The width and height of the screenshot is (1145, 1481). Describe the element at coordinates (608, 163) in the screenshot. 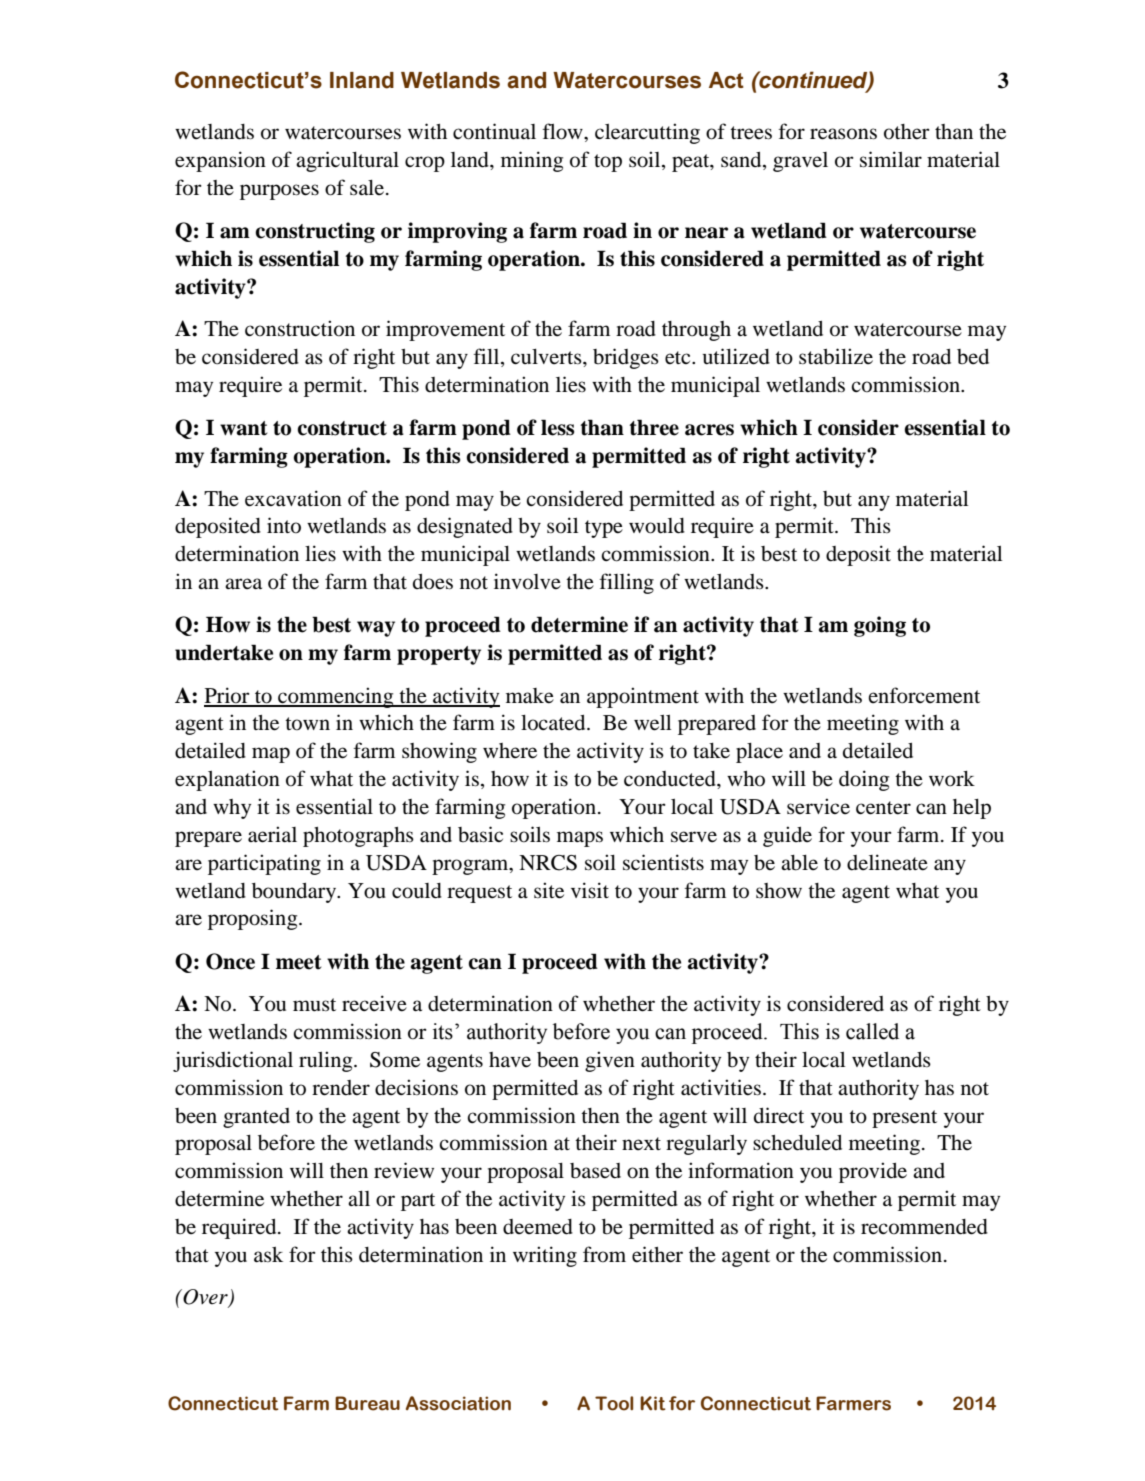

I see `top` at that location.
